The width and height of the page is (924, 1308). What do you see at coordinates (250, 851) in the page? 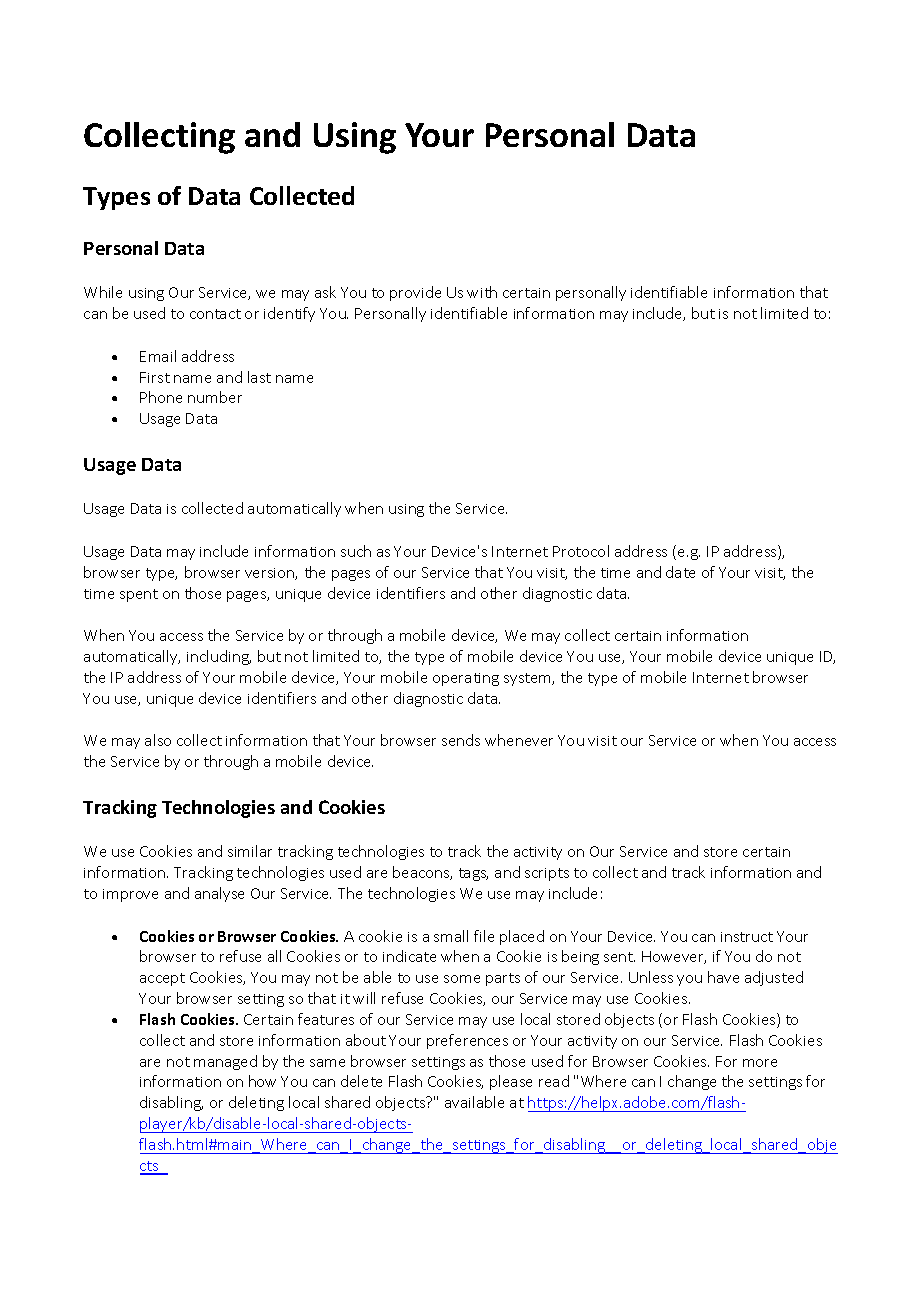
I see `similar` at bounding box center [250, 851].
